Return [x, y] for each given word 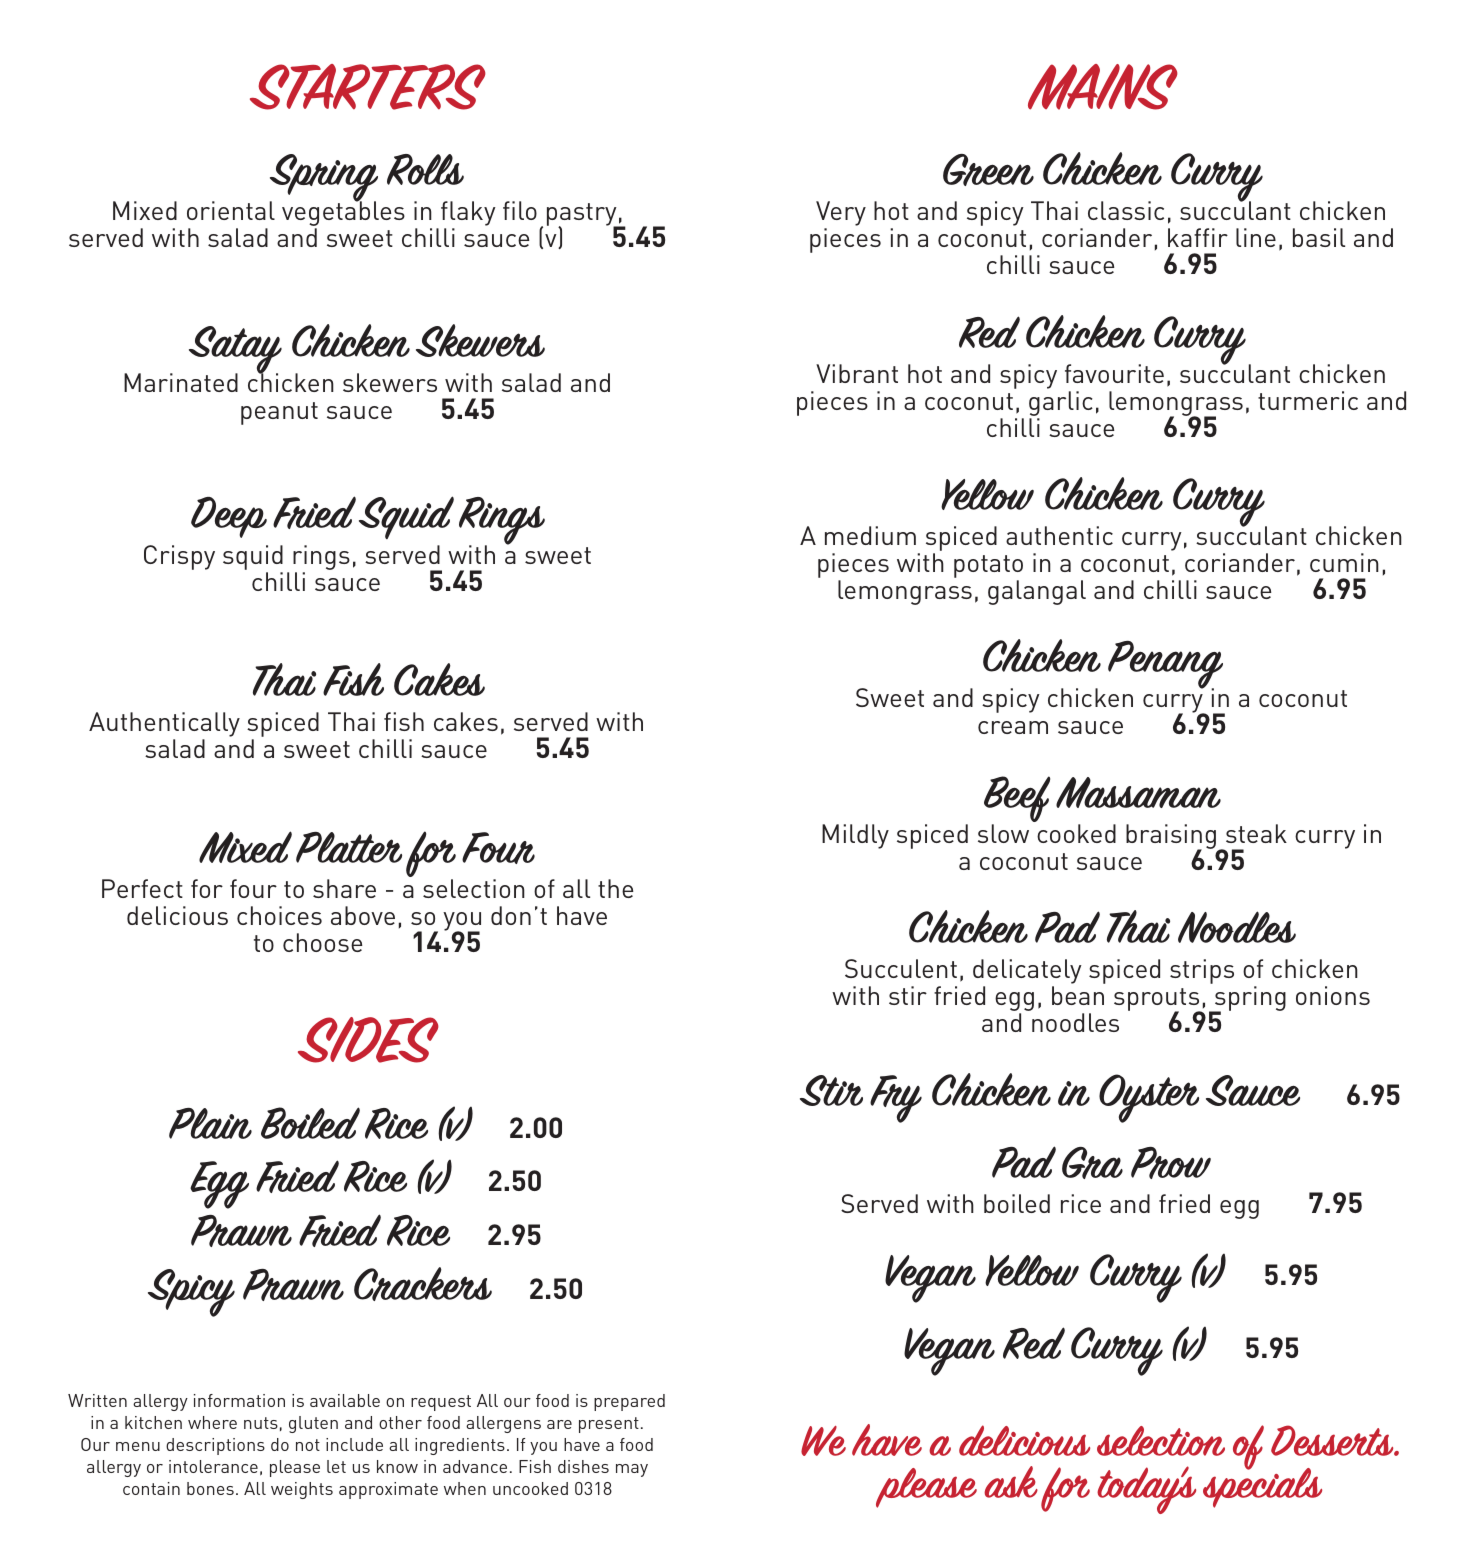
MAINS [1103, 87]
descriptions [215, 1446]
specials [1262, 1486]
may [632, 1470]
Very [841, 215]
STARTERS [368, 87]
